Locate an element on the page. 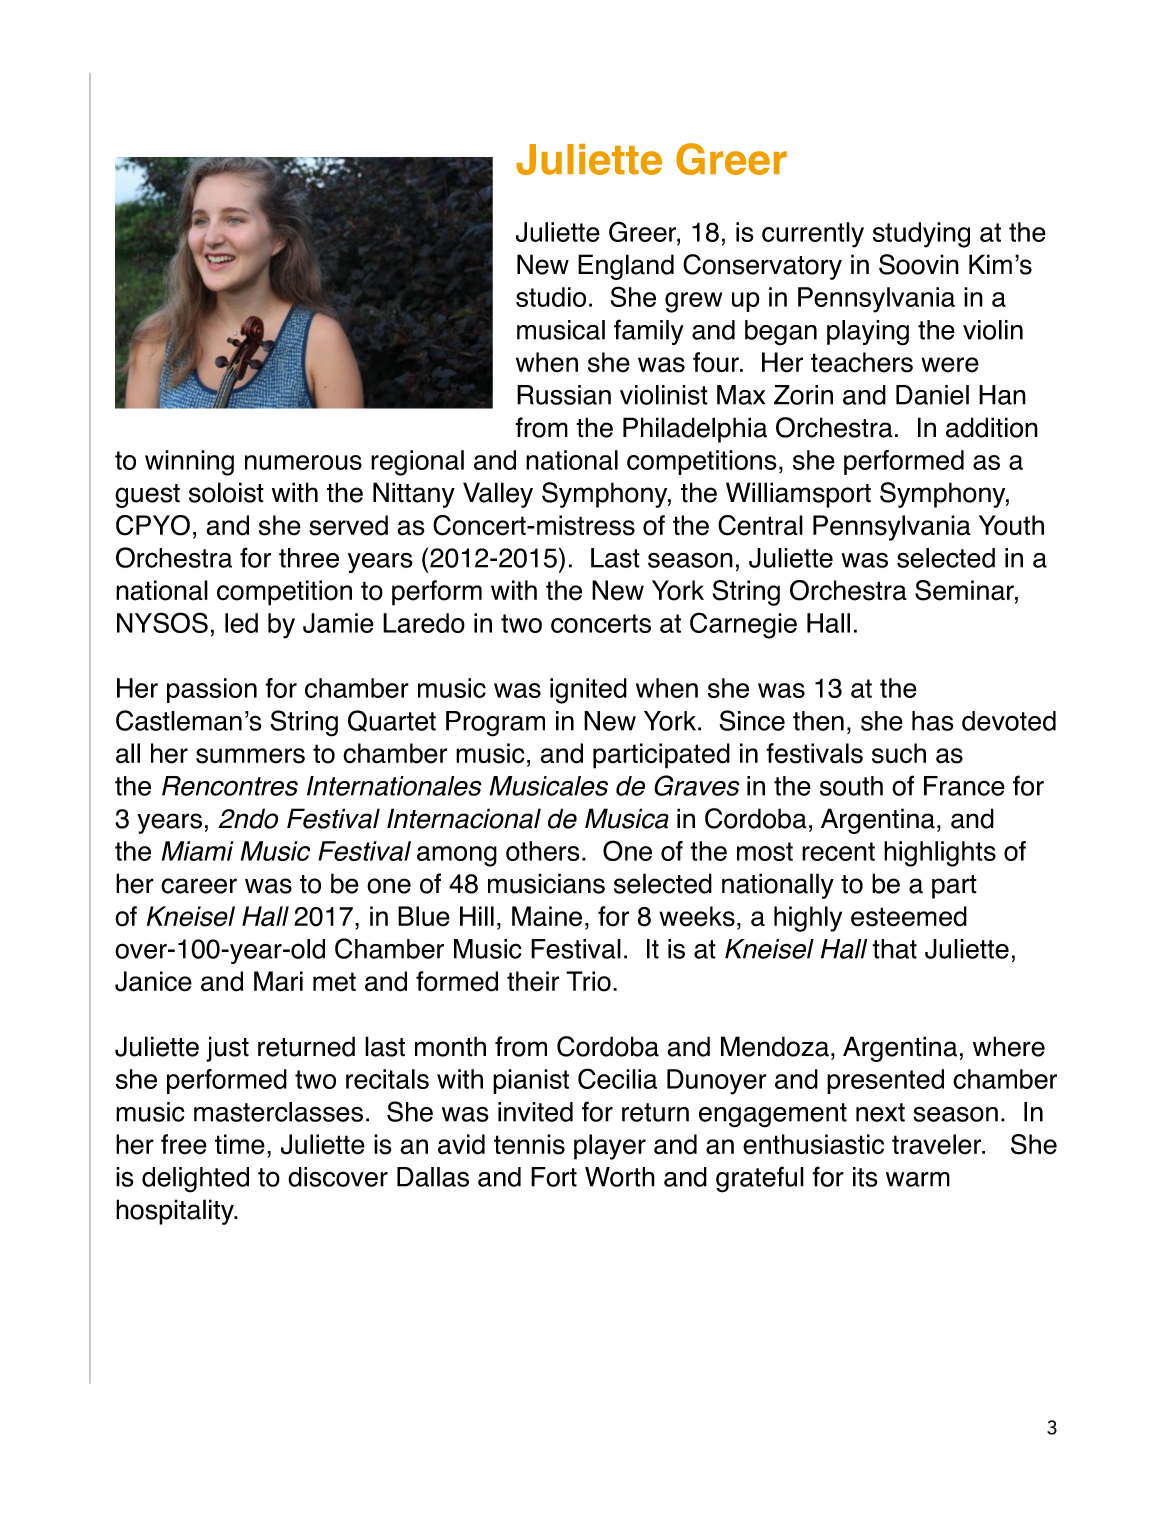  studio is located at coordinates (551, 297).
